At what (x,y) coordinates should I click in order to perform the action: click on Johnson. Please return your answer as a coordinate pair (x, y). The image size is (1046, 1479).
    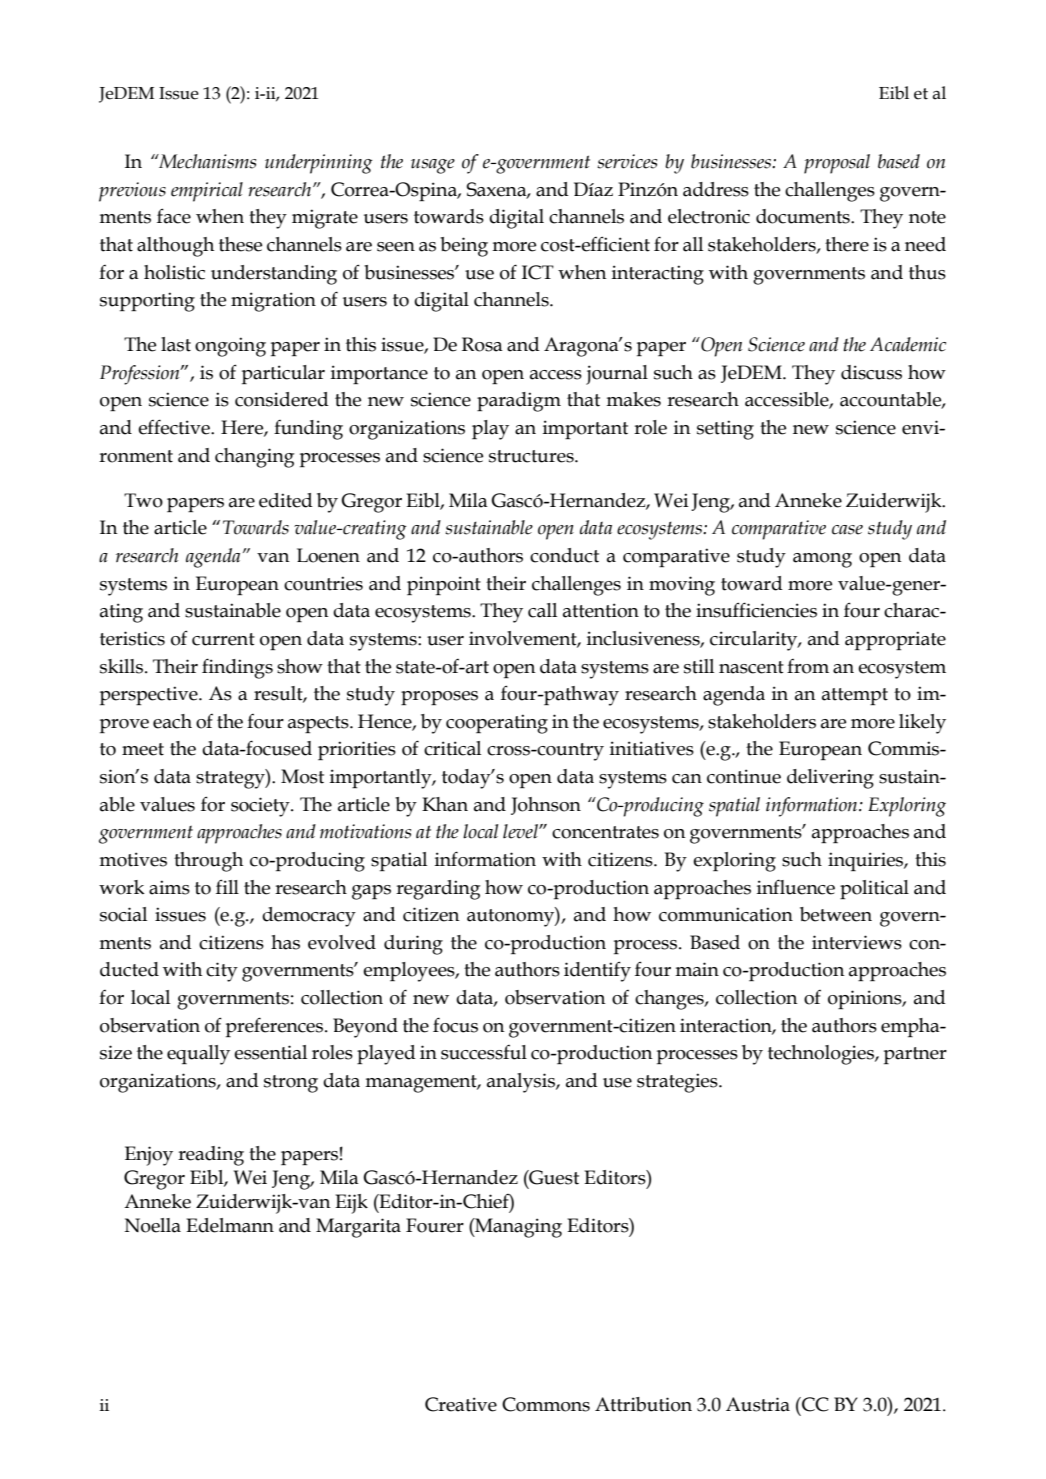
    Looking at the image, I should click on (546, 806).
